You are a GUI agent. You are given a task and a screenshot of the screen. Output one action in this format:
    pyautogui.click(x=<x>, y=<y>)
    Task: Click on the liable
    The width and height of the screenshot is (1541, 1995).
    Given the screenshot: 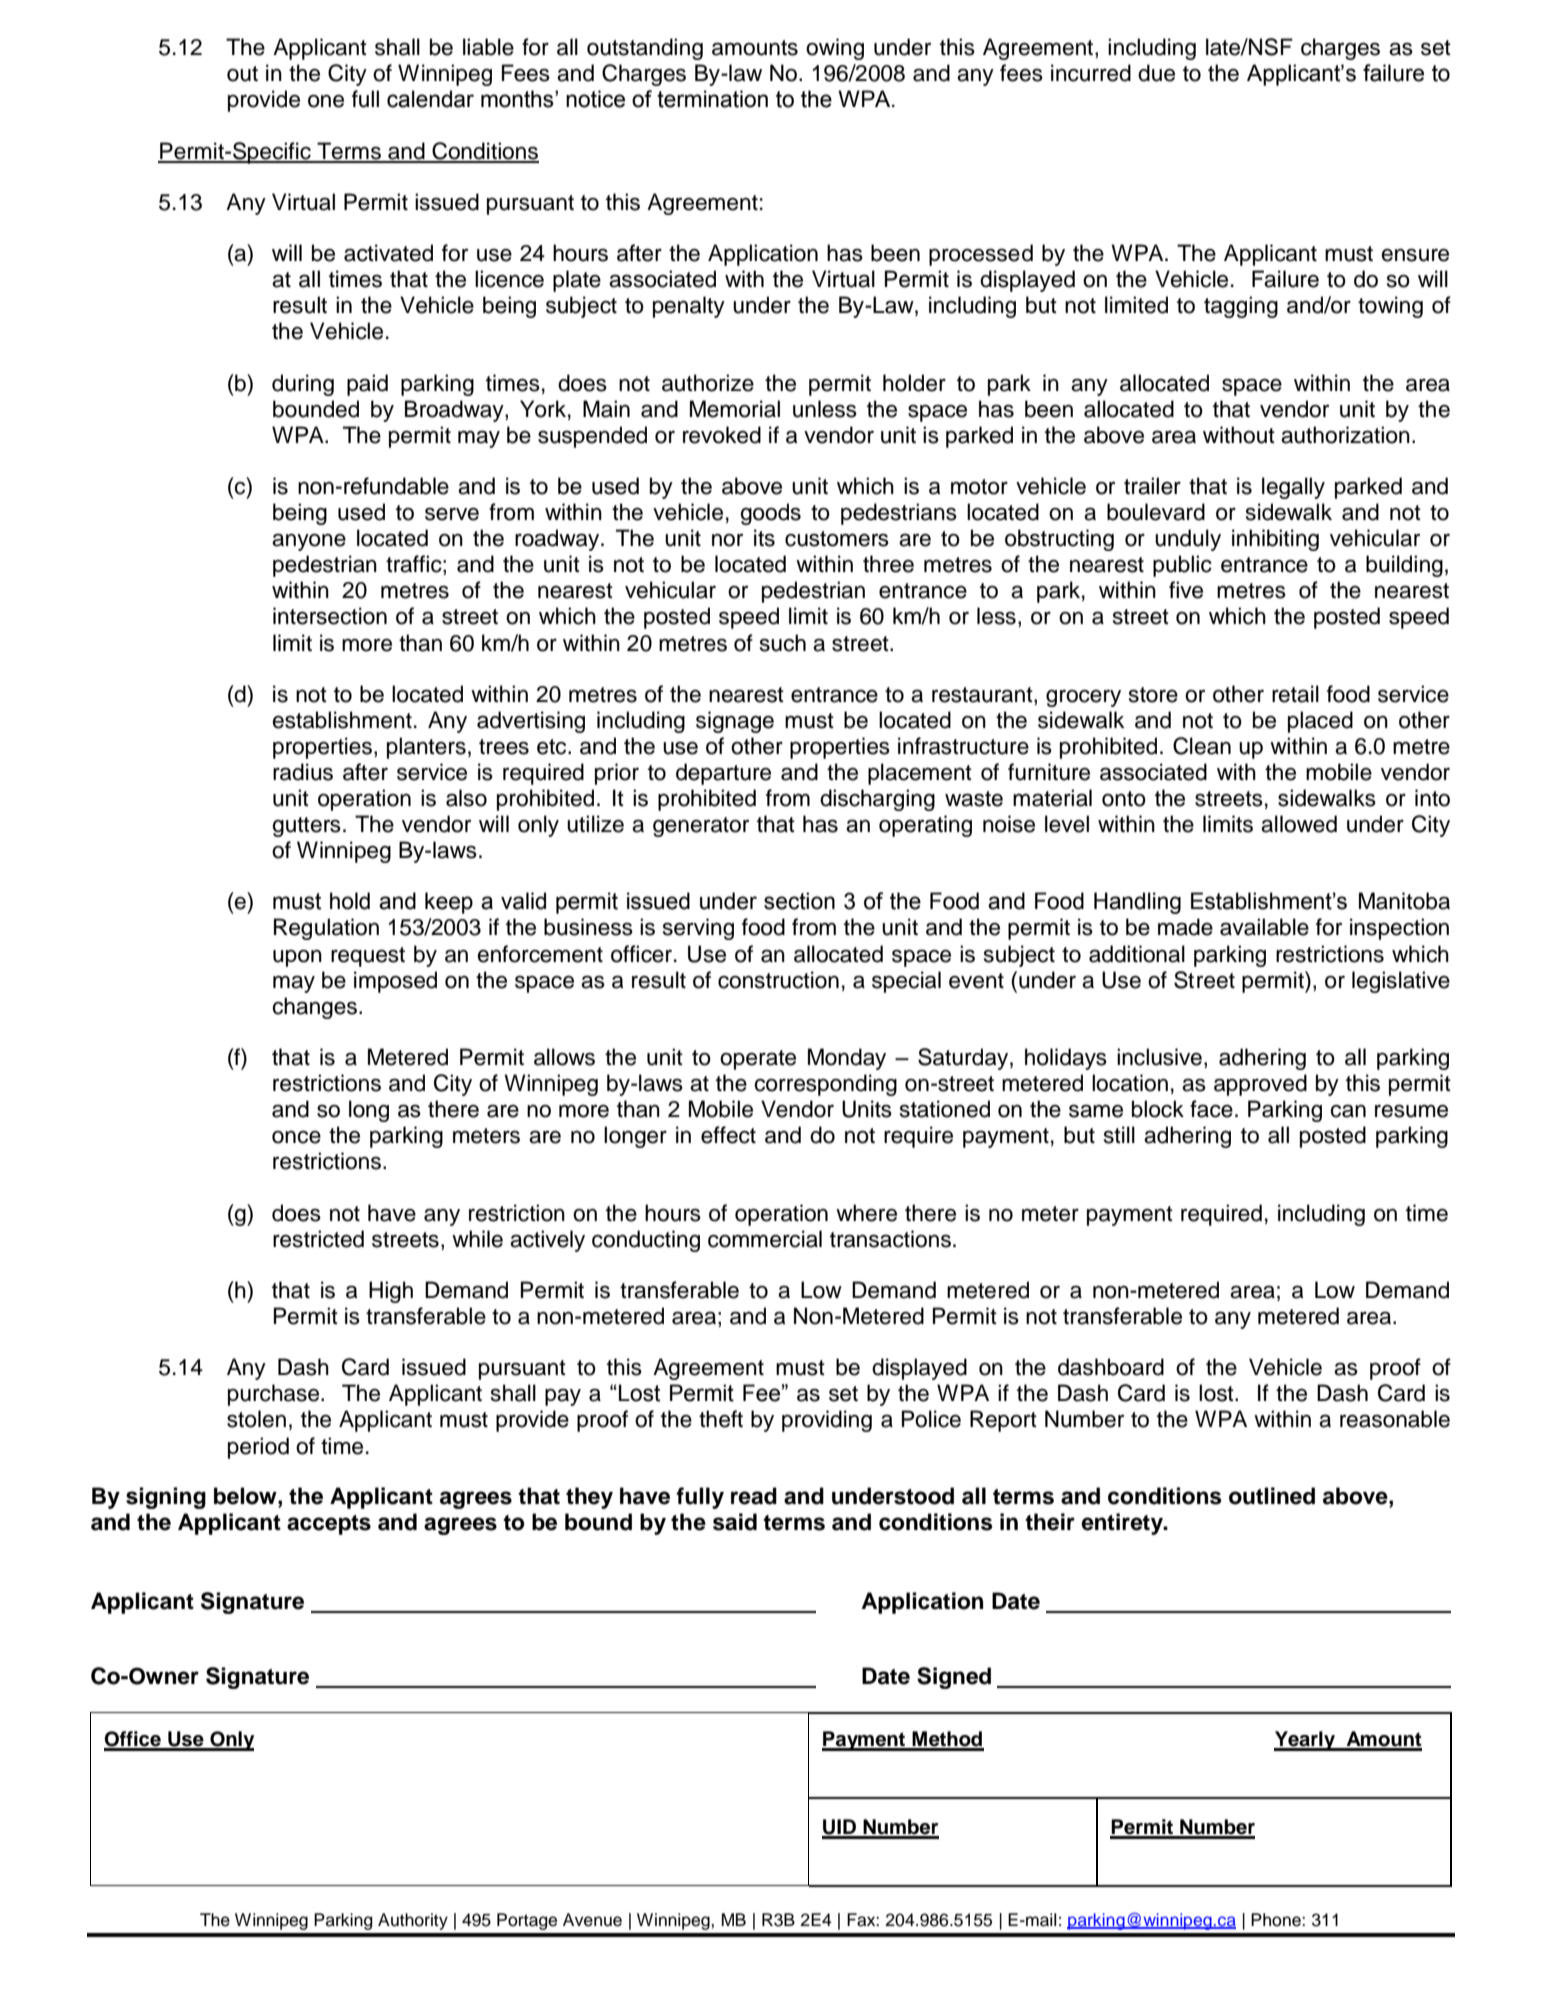 What is the action you would take?
    pyautogui.click(x=488, y=47)
